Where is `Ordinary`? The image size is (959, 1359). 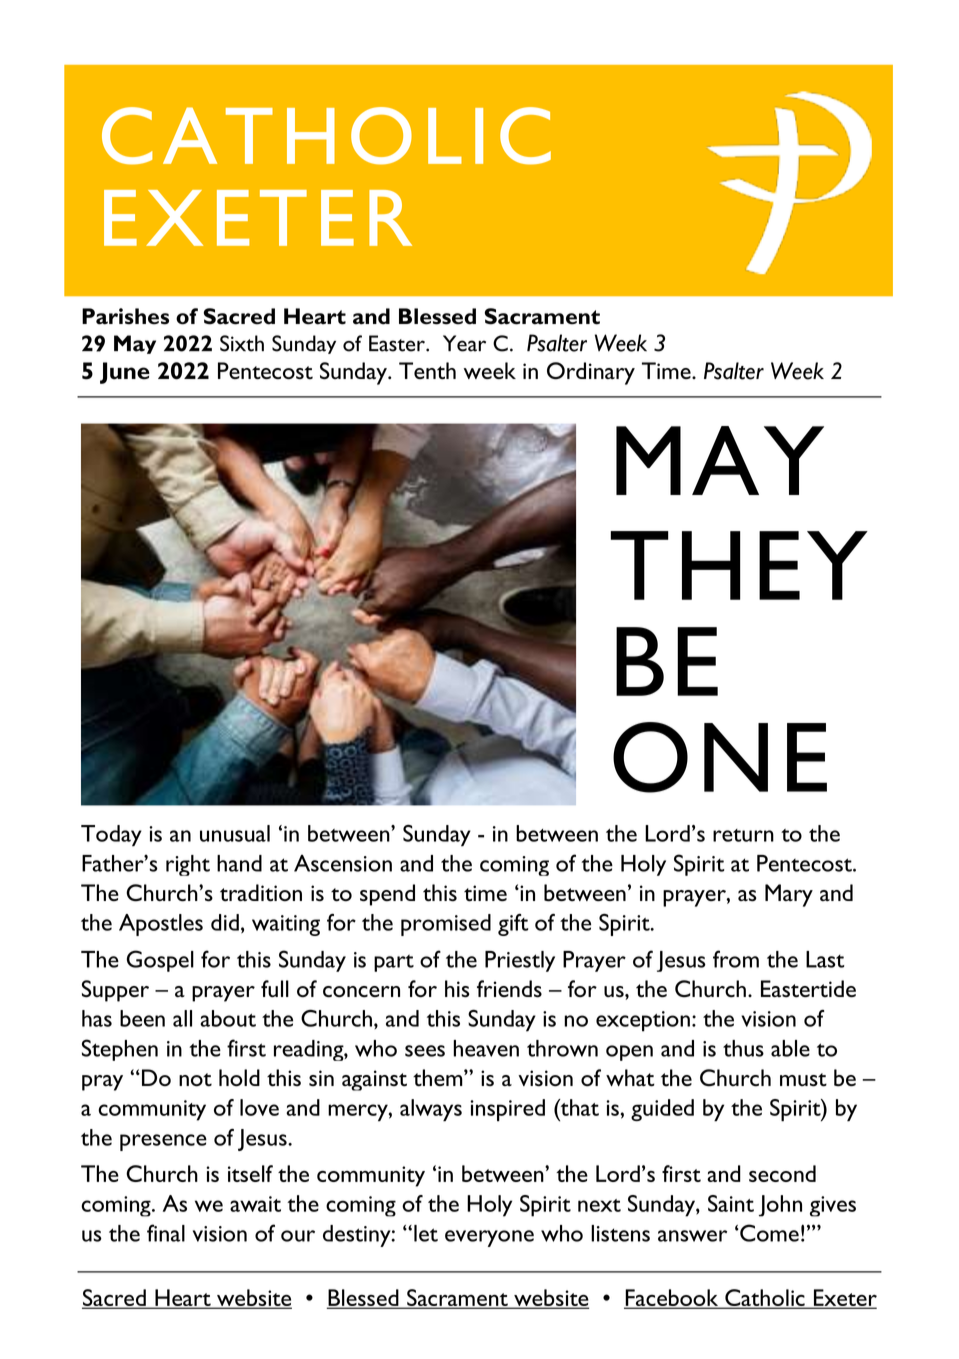
Ordinary is located at coordinates (591, 373).
